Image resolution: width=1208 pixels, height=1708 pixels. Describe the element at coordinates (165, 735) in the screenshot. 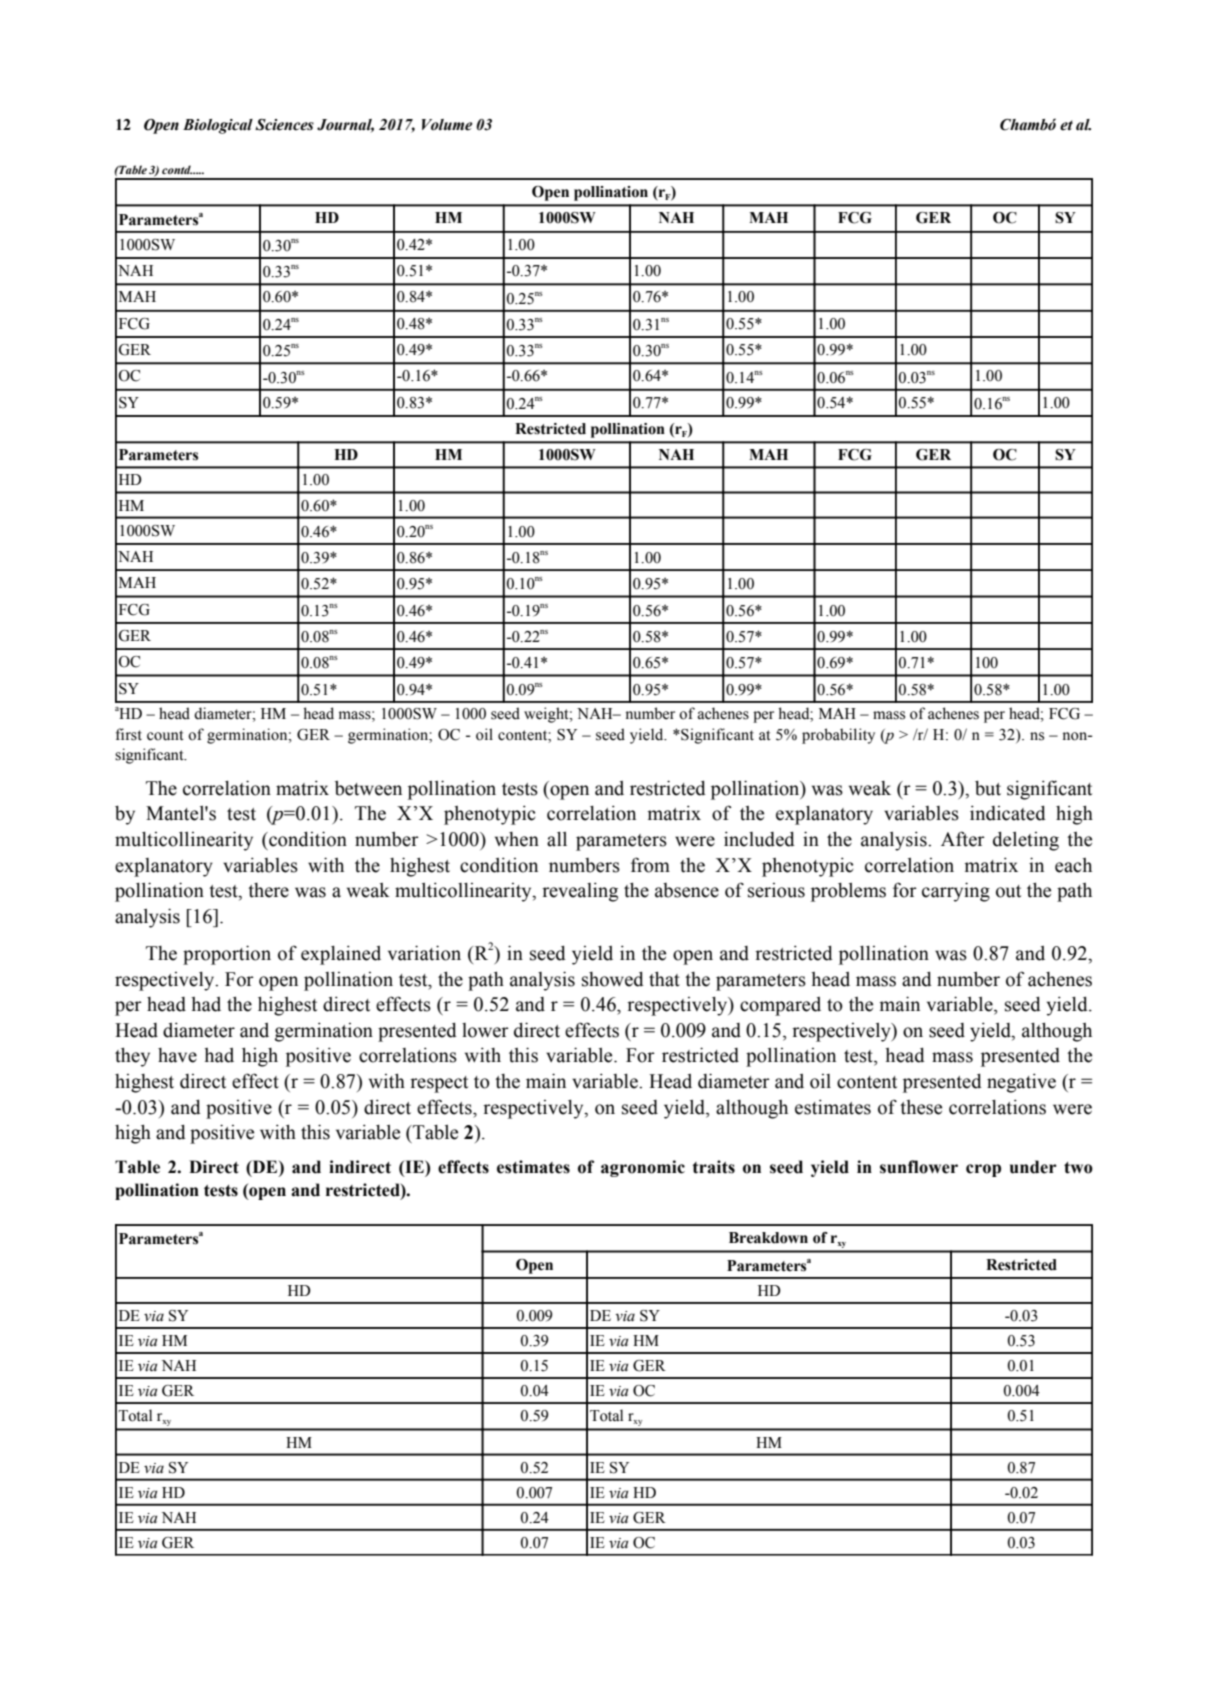

I see `count` at that location.
